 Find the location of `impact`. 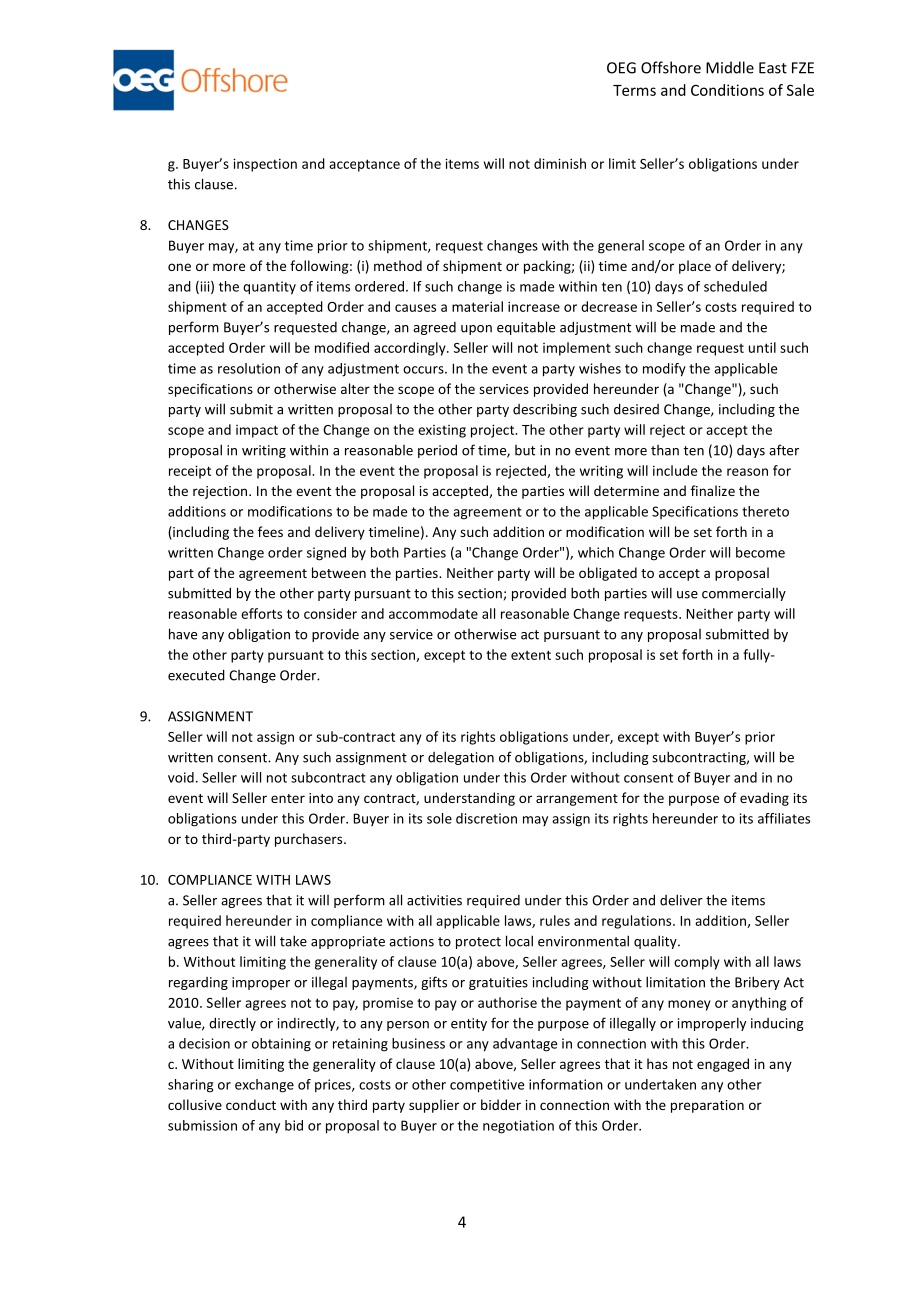

impact is located at coordinates (257, 431).
